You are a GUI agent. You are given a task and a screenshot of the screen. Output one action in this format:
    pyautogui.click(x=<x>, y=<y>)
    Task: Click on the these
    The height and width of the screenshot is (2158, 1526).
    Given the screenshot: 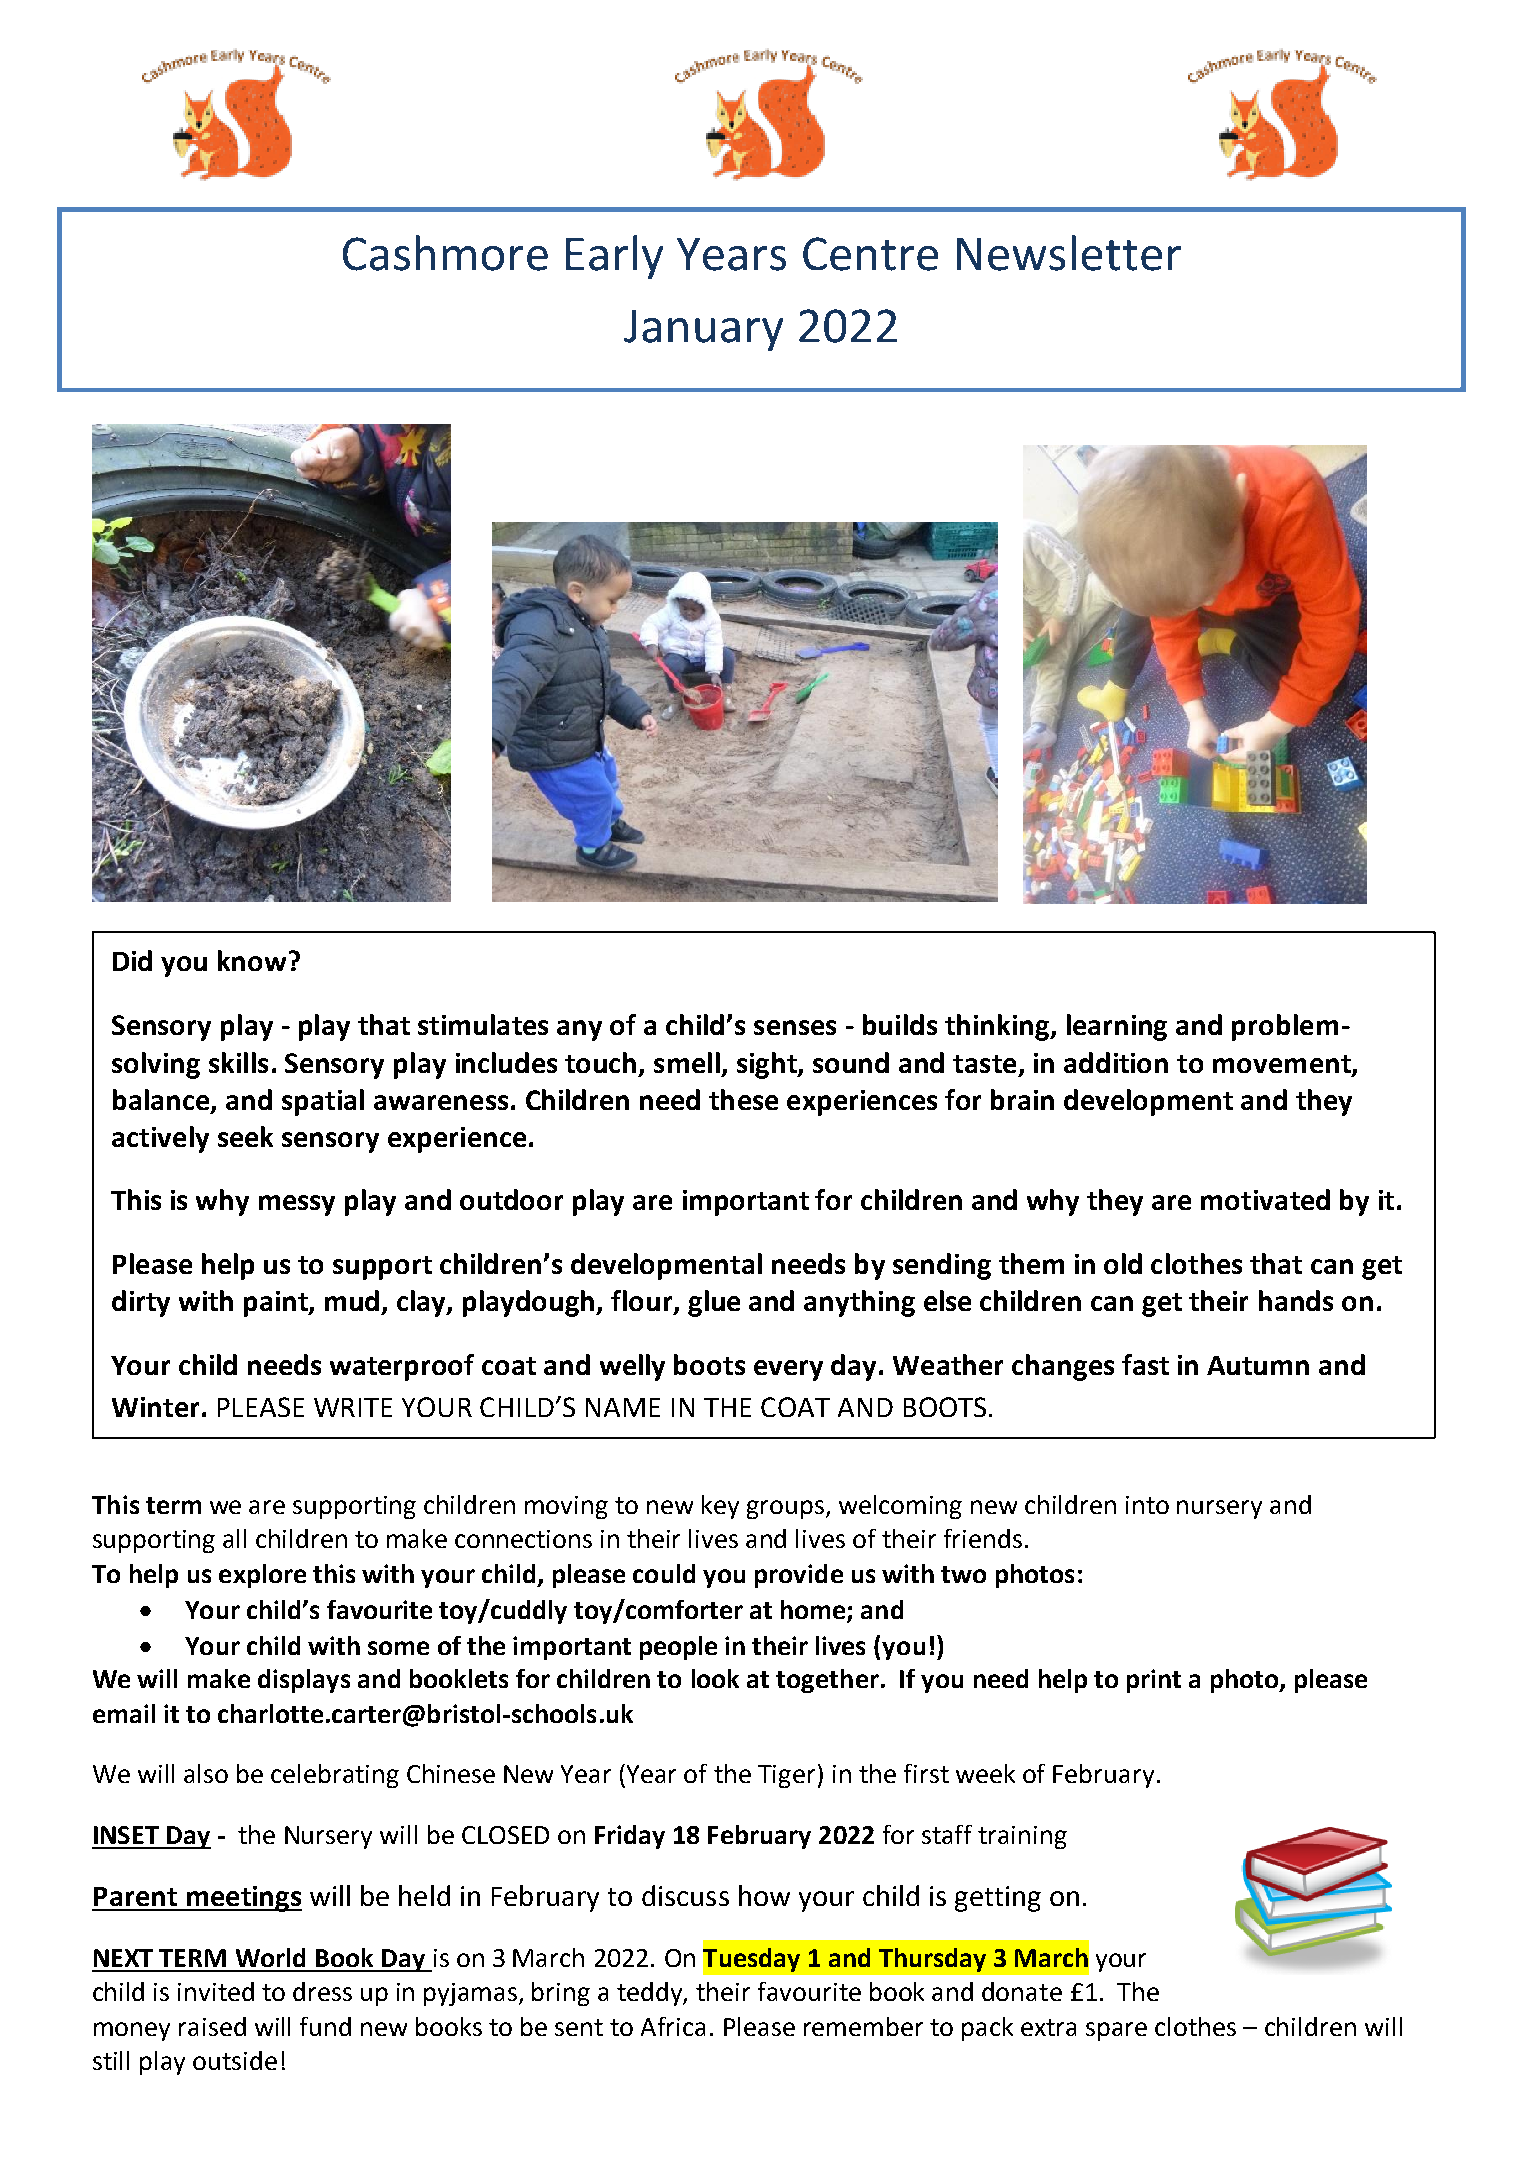 What is the action you would take?
    pyautogui.click(x=743, y=1099)
